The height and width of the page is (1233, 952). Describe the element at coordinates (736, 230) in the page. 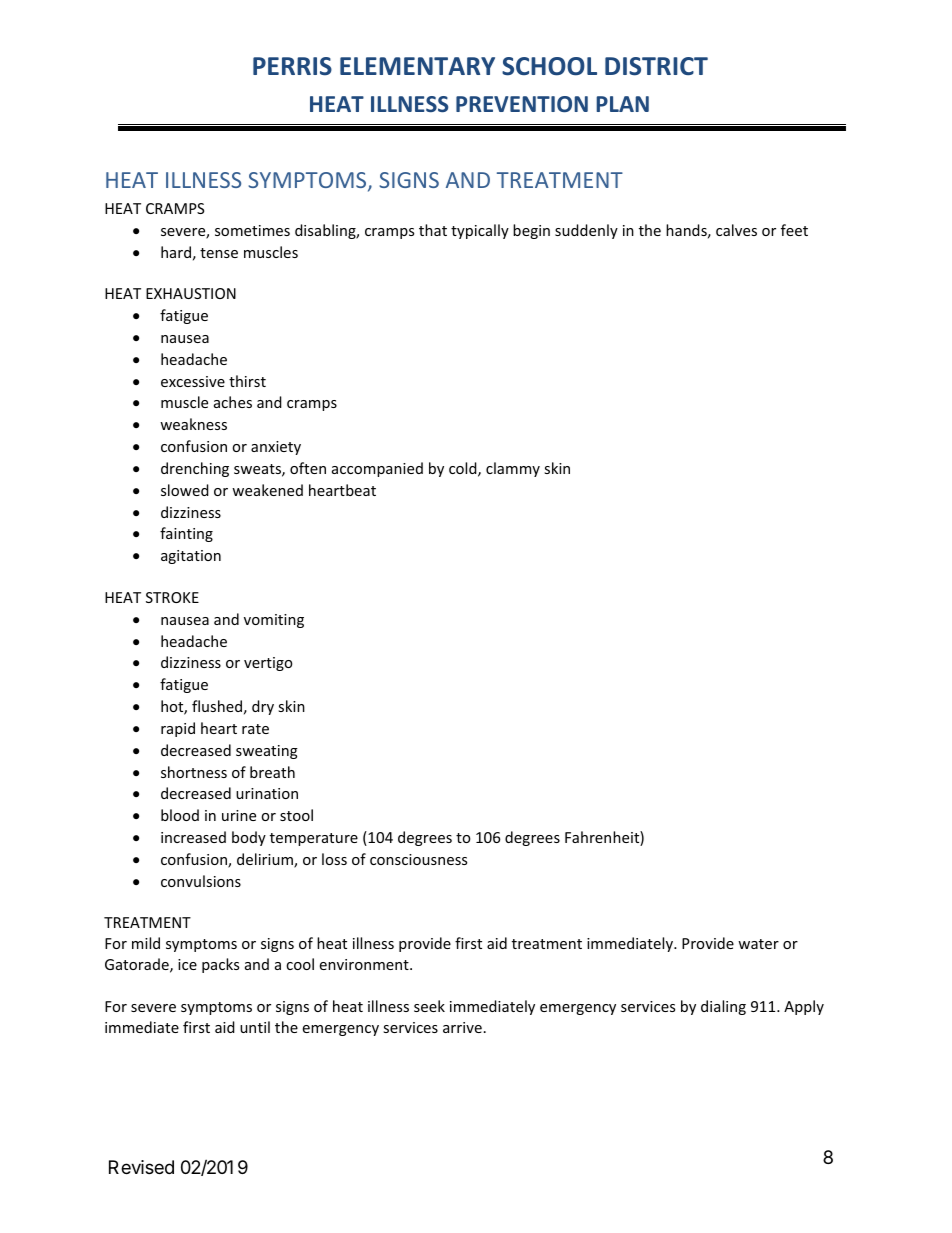

I see `calves` at that location.
